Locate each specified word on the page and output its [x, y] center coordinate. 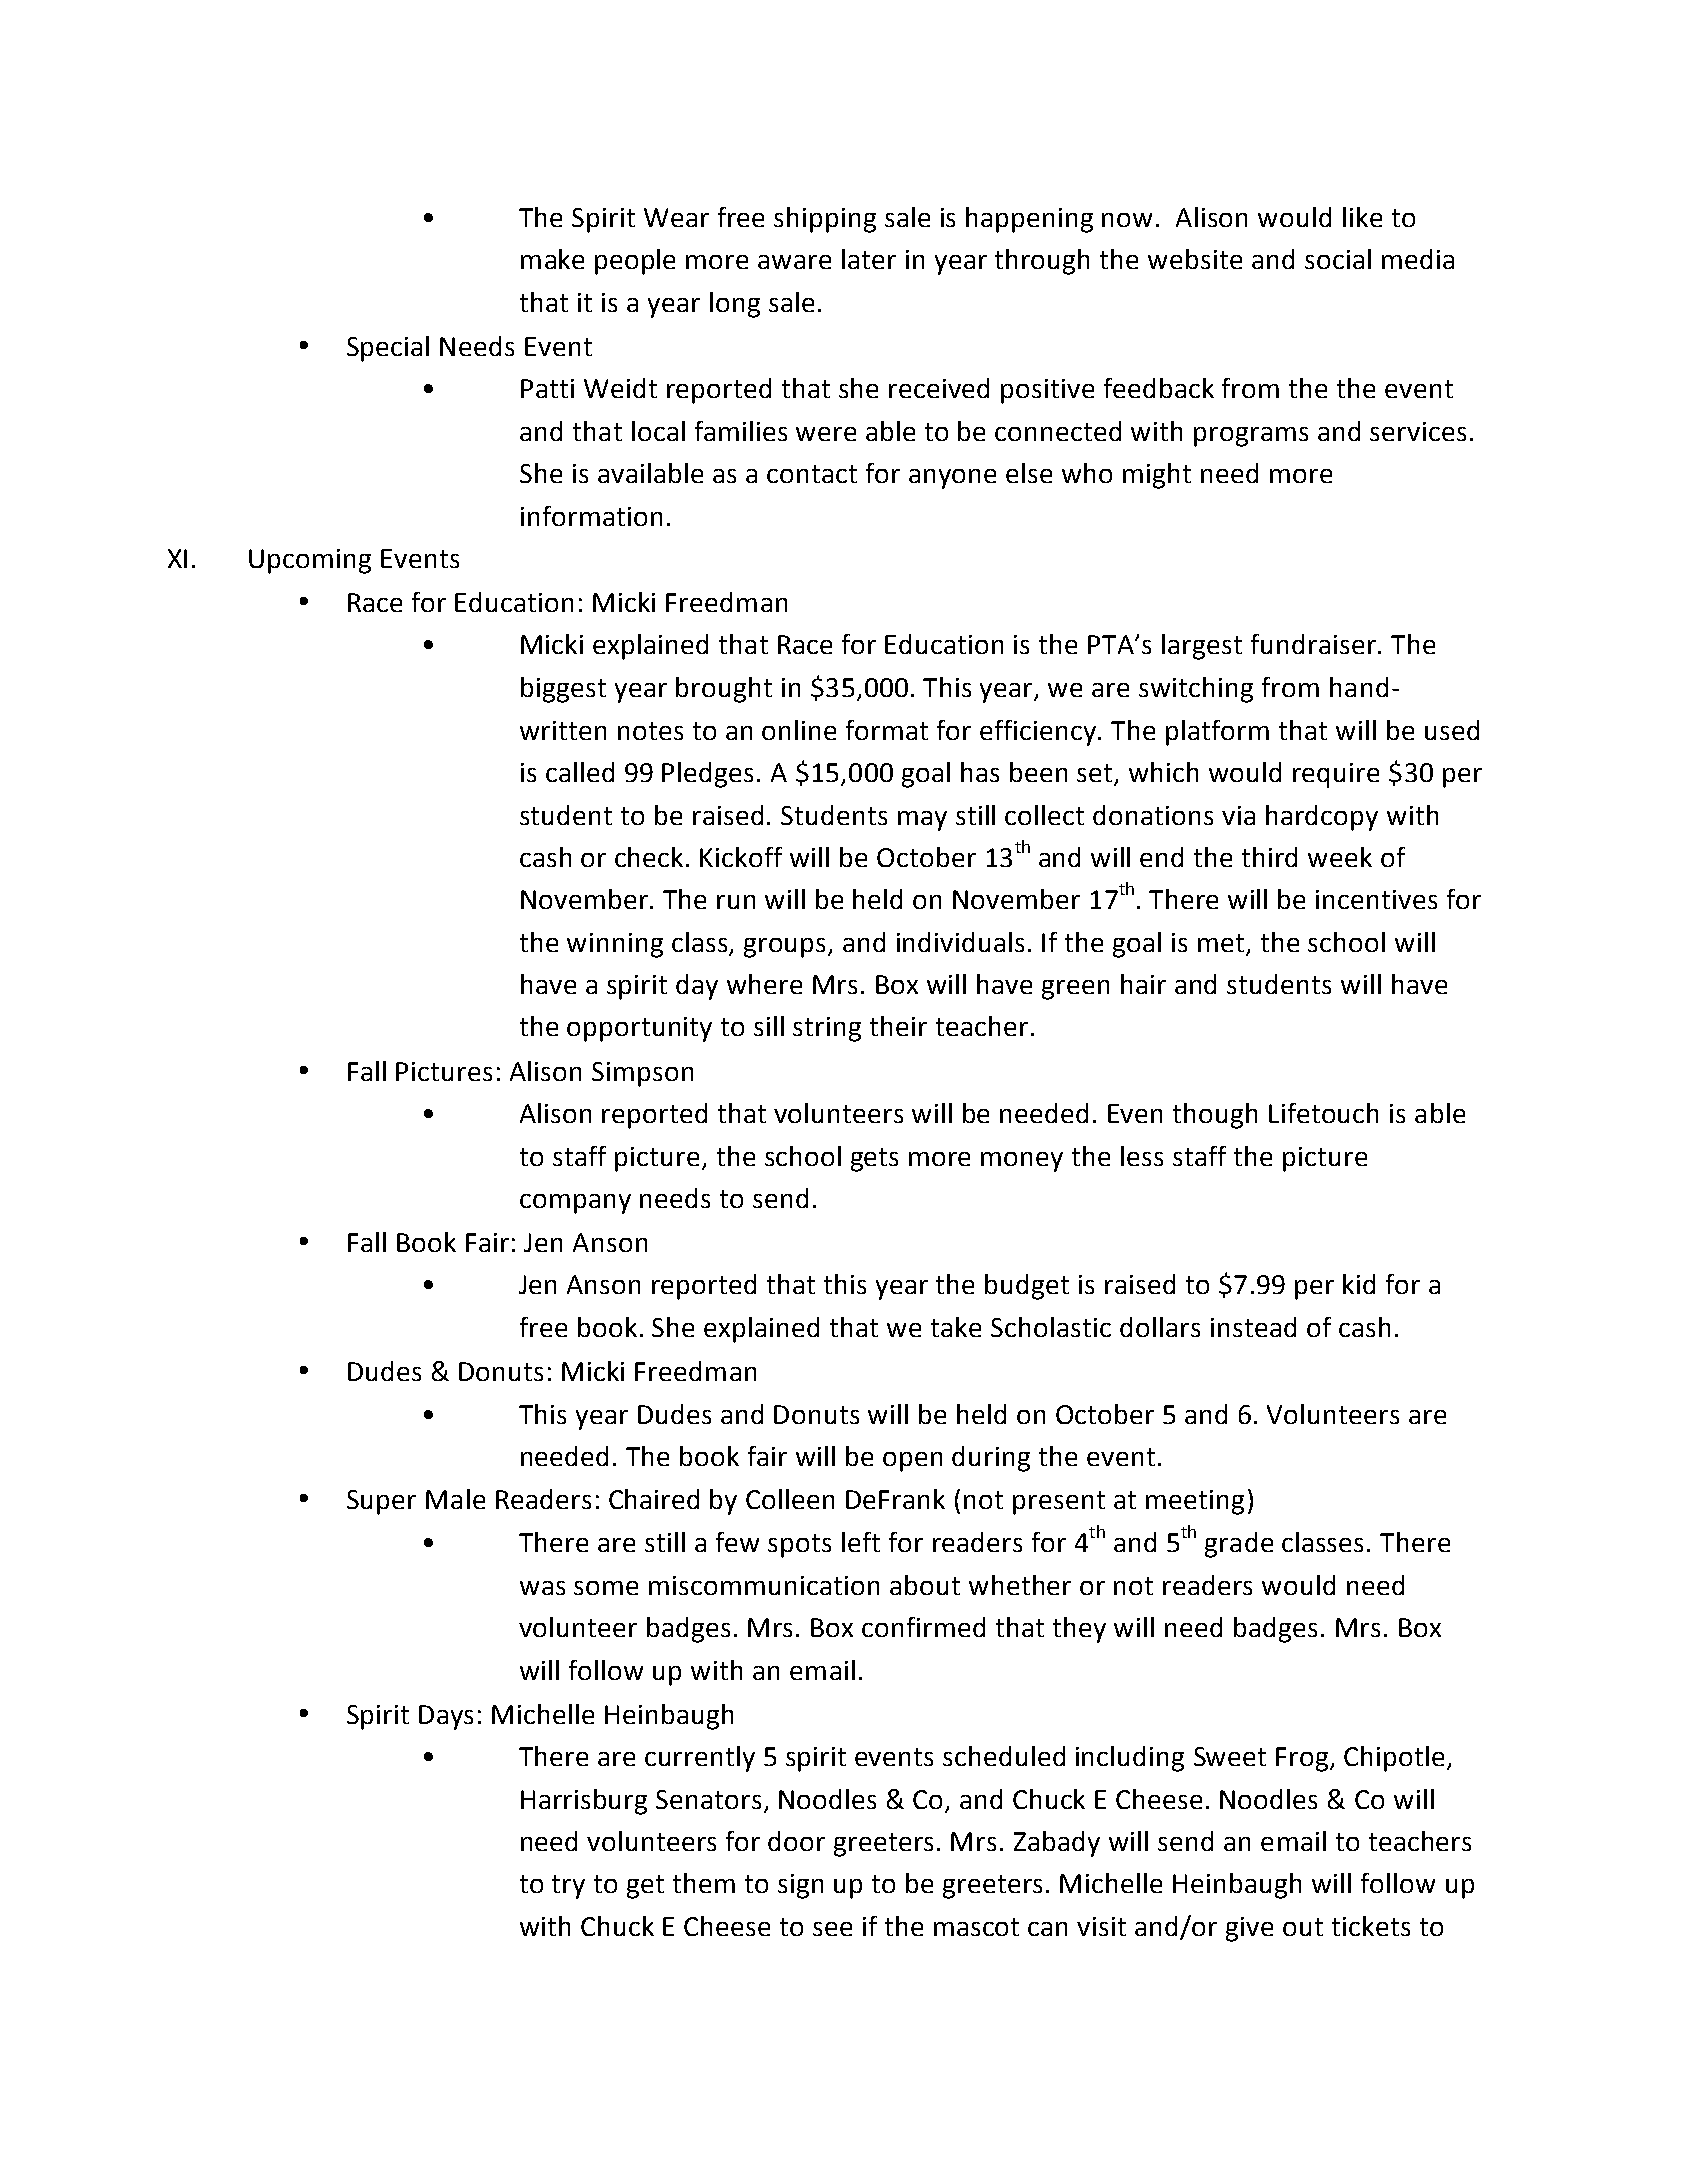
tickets [1371, 1926]
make [552, 259]
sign [800, 1886]
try [568, 1887]
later [869, 259]
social [1338, 259]
